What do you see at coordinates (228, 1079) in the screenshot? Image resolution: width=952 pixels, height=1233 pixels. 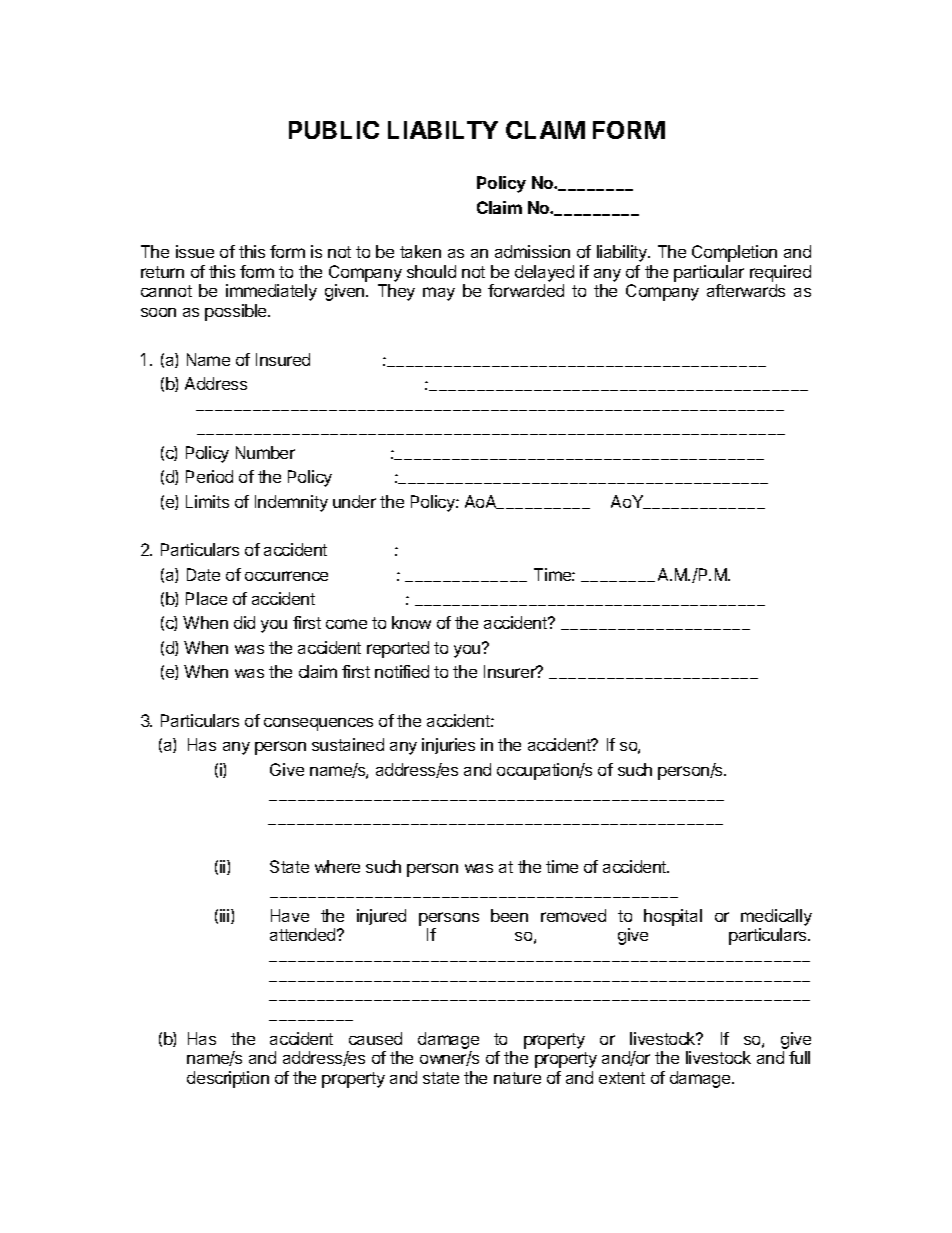 I see `description` at bounding box center [228, 1079].
